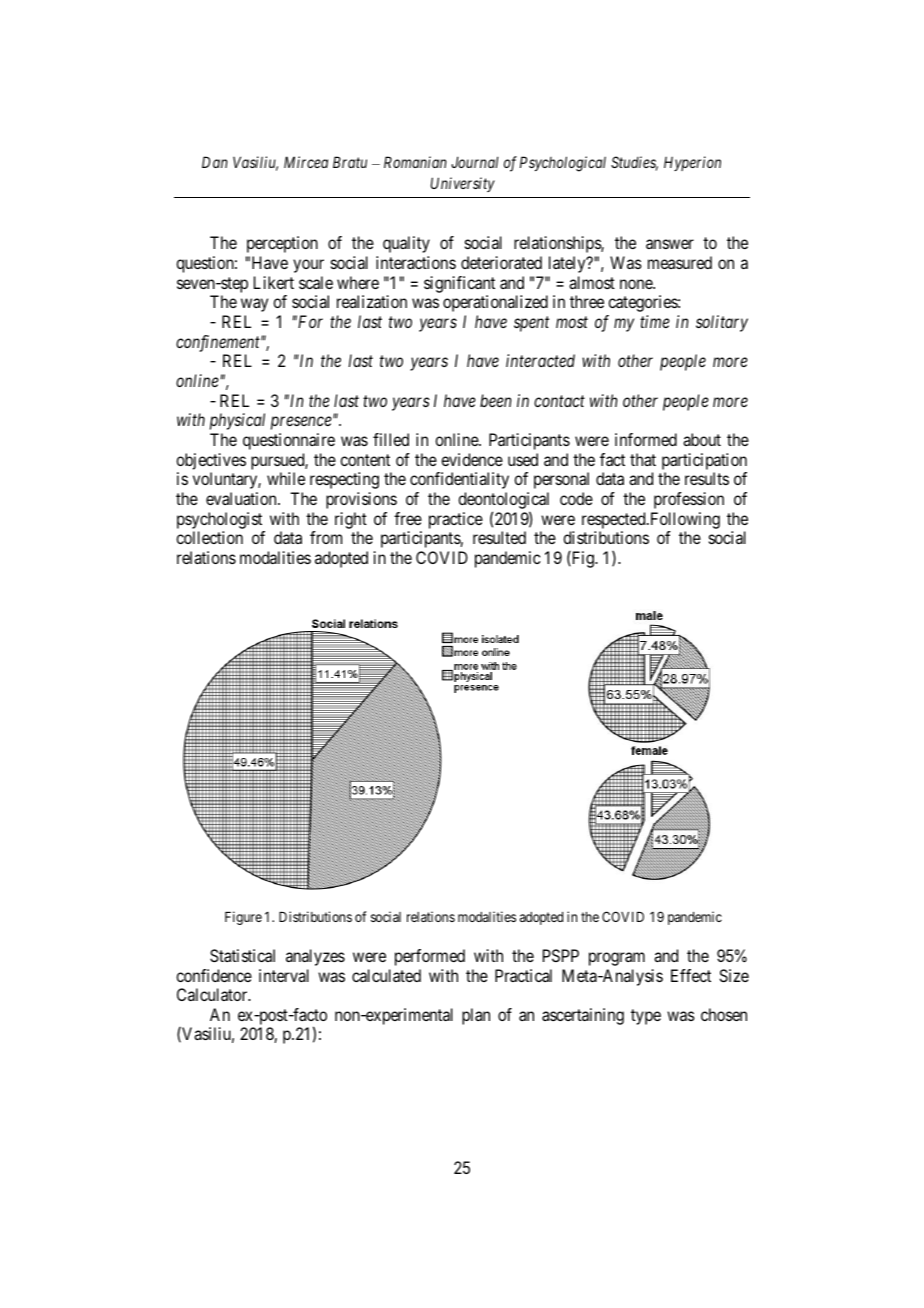 Image resolution: width=924 pixels, height=1308 pixels. I want to click on resulted, so click(499, 537).
